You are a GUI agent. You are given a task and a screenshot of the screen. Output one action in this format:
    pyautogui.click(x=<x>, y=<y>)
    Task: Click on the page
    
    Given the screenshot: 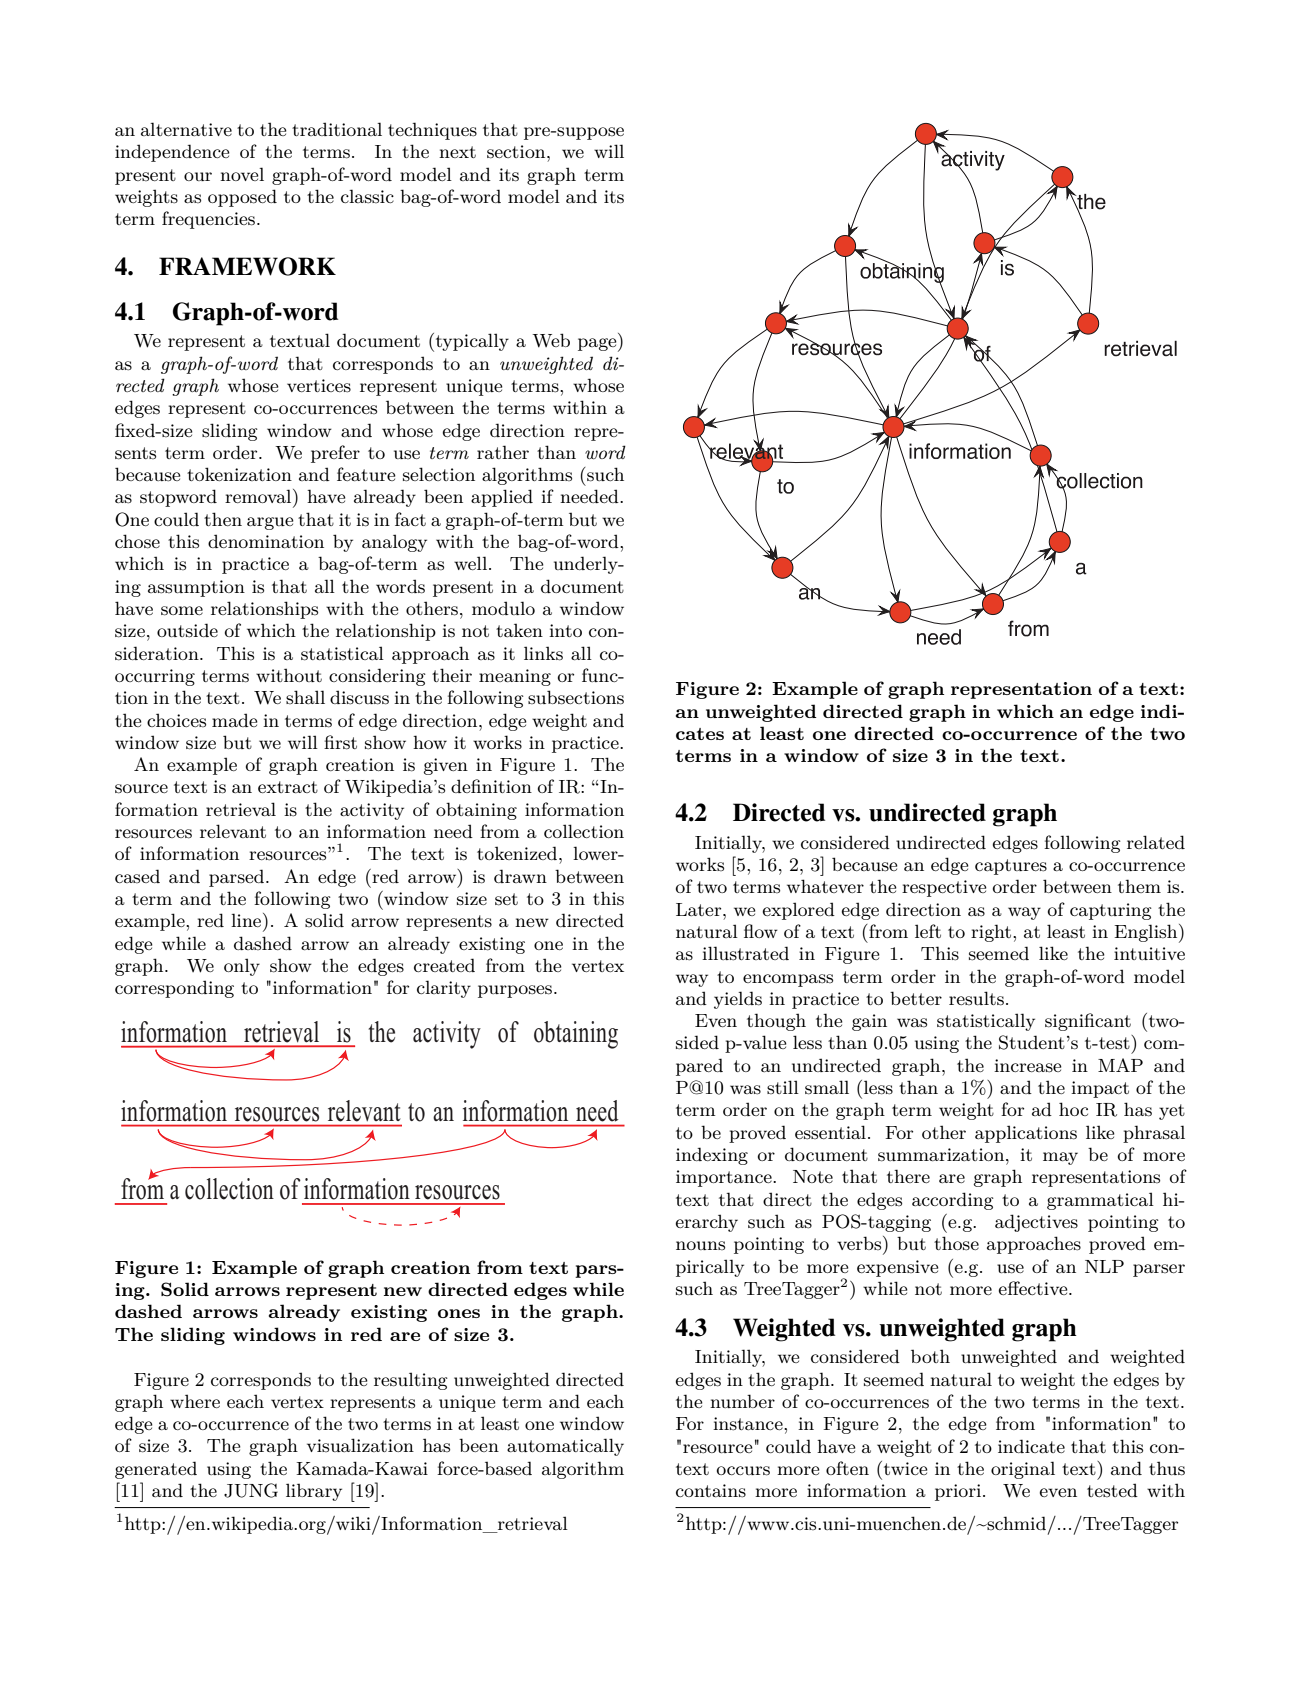 What is the action you would take?
    pyautogui.click(x=598, y=345)
